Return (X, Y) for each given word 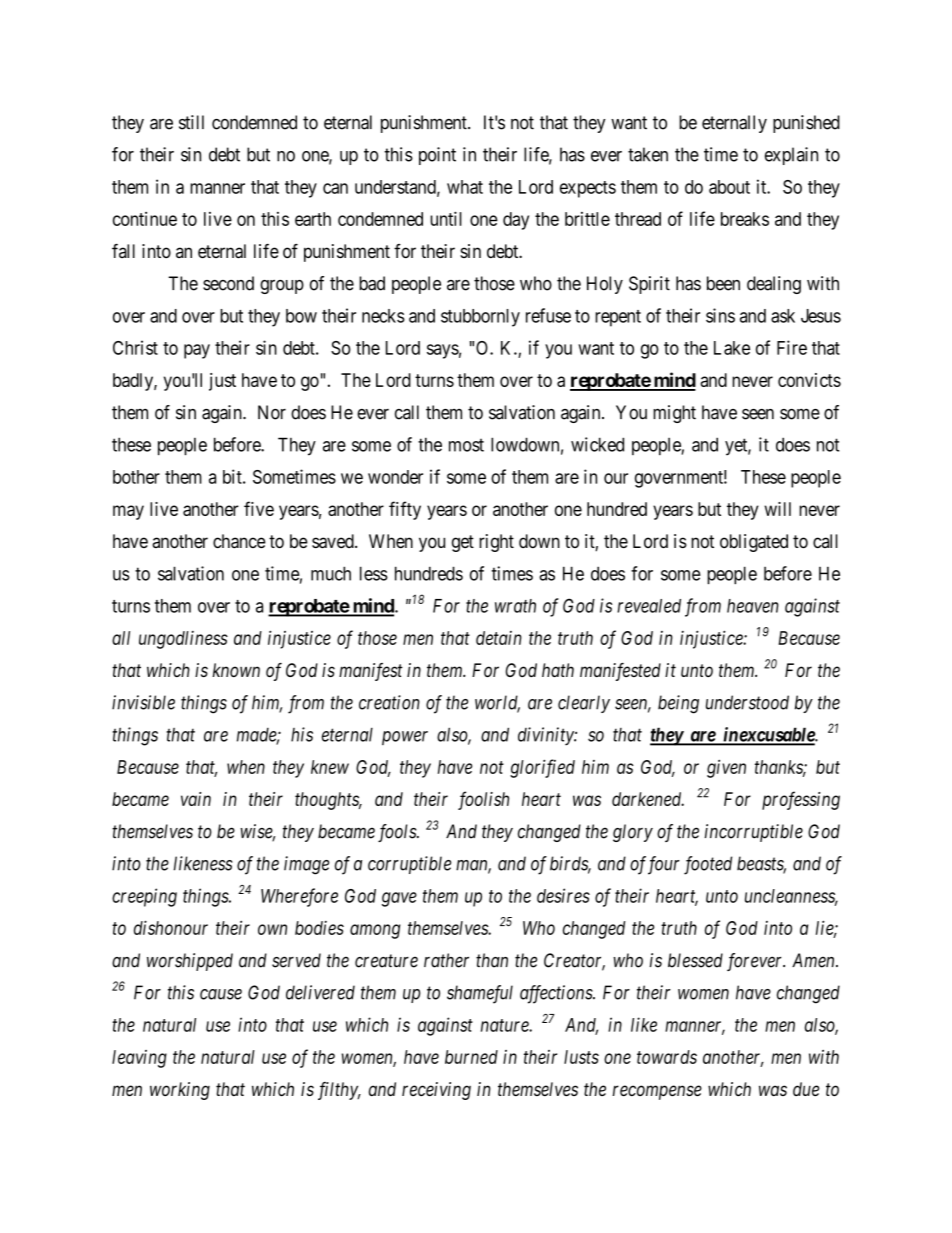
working (180, 1091)
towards (667, 1057)
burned (471, 1057)
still (191, 122)
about (729, 187)
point (437, 156)
